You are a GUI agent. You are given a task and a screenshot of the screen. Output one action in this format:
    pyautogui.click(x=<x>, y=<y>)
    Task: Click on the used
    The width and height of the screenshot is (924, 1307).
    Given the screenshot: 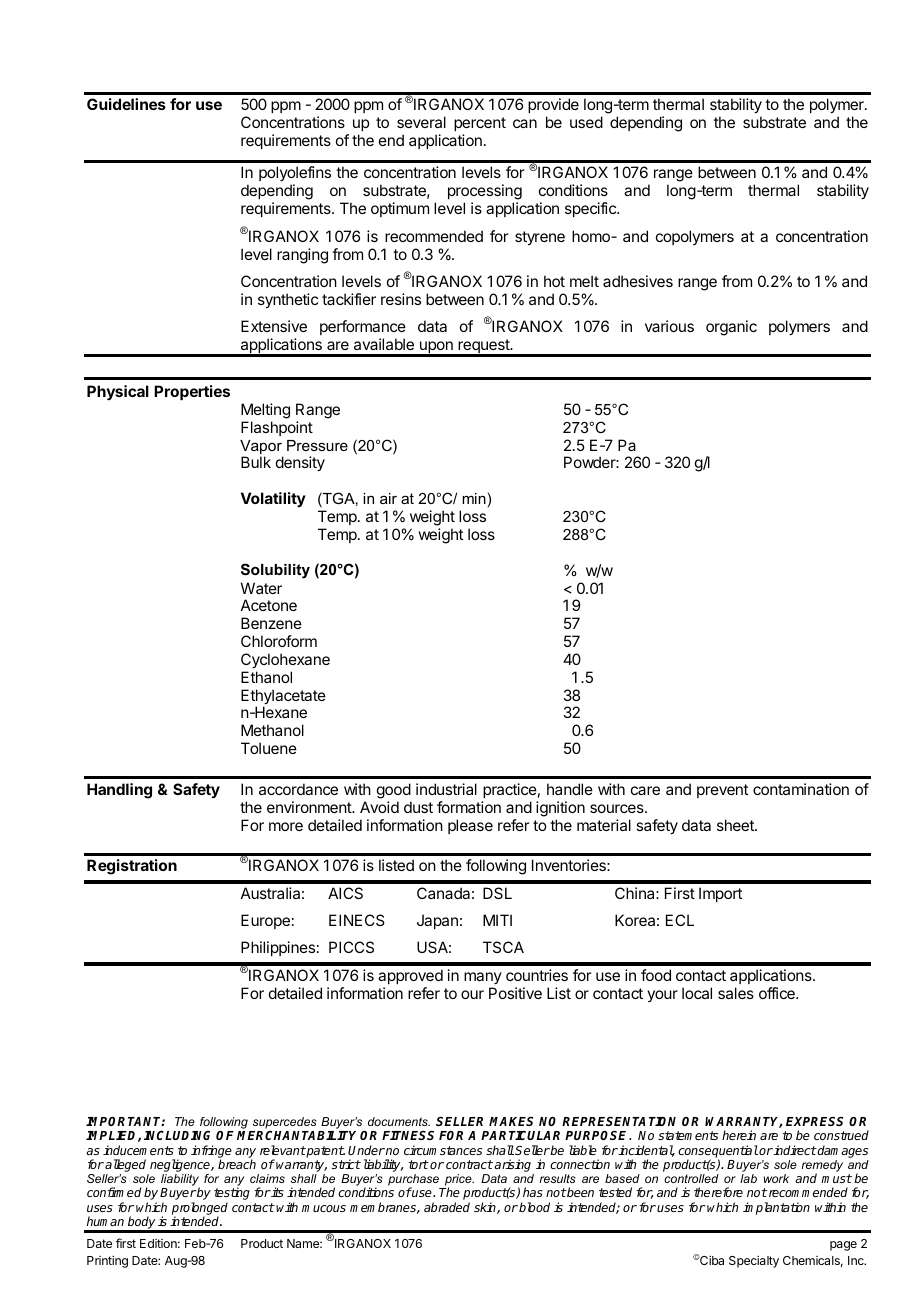 What is the action you would take?
    pyautogui.click(x=586, y=122)
